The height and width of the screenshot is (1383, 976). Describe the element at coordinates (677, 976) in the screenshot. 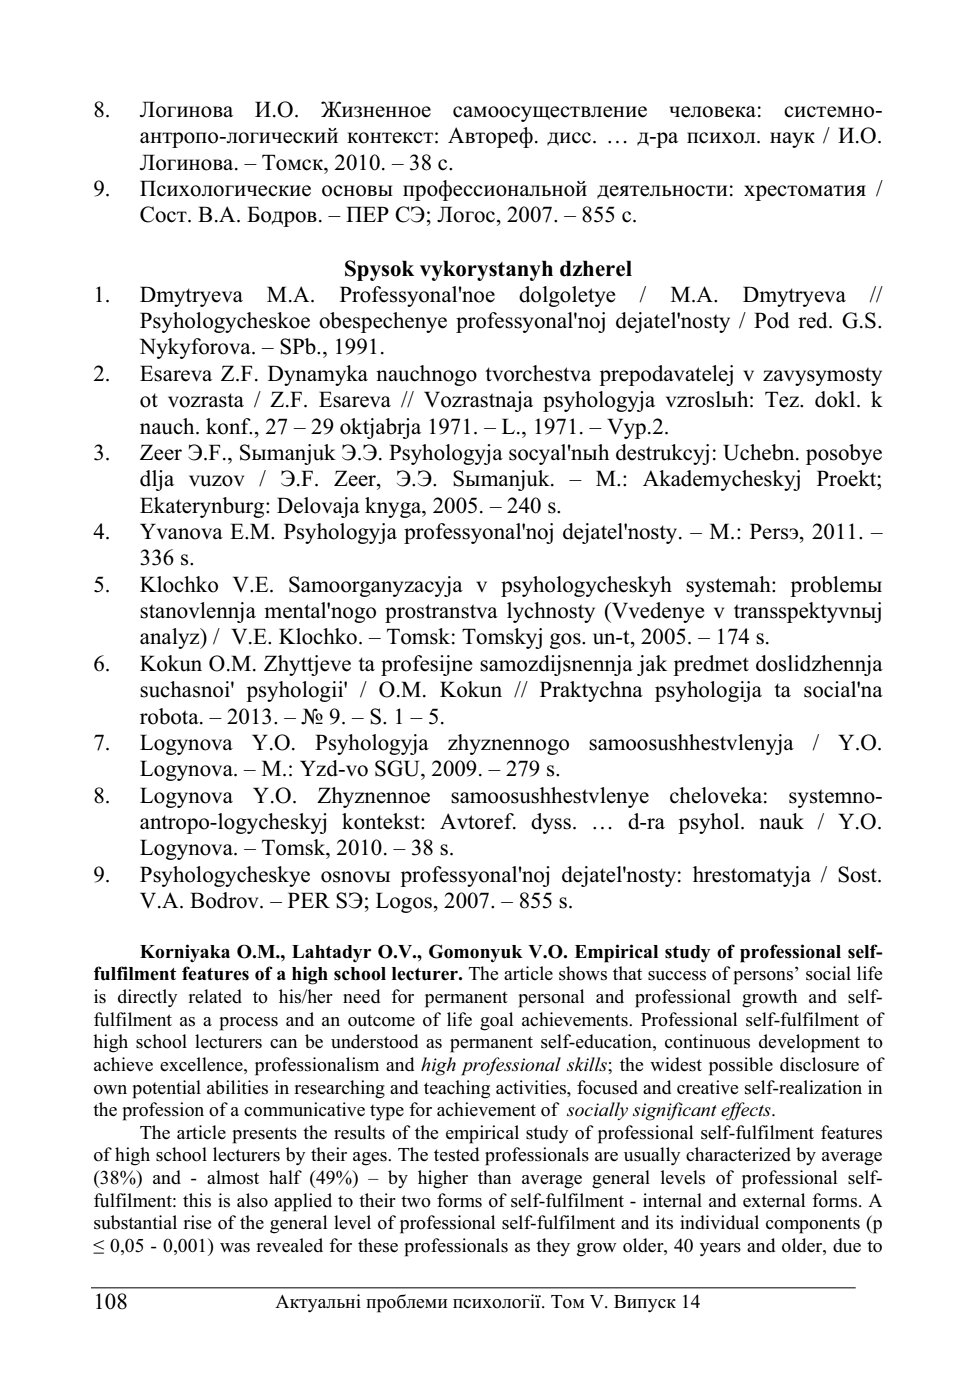

I see `success` at that location.
